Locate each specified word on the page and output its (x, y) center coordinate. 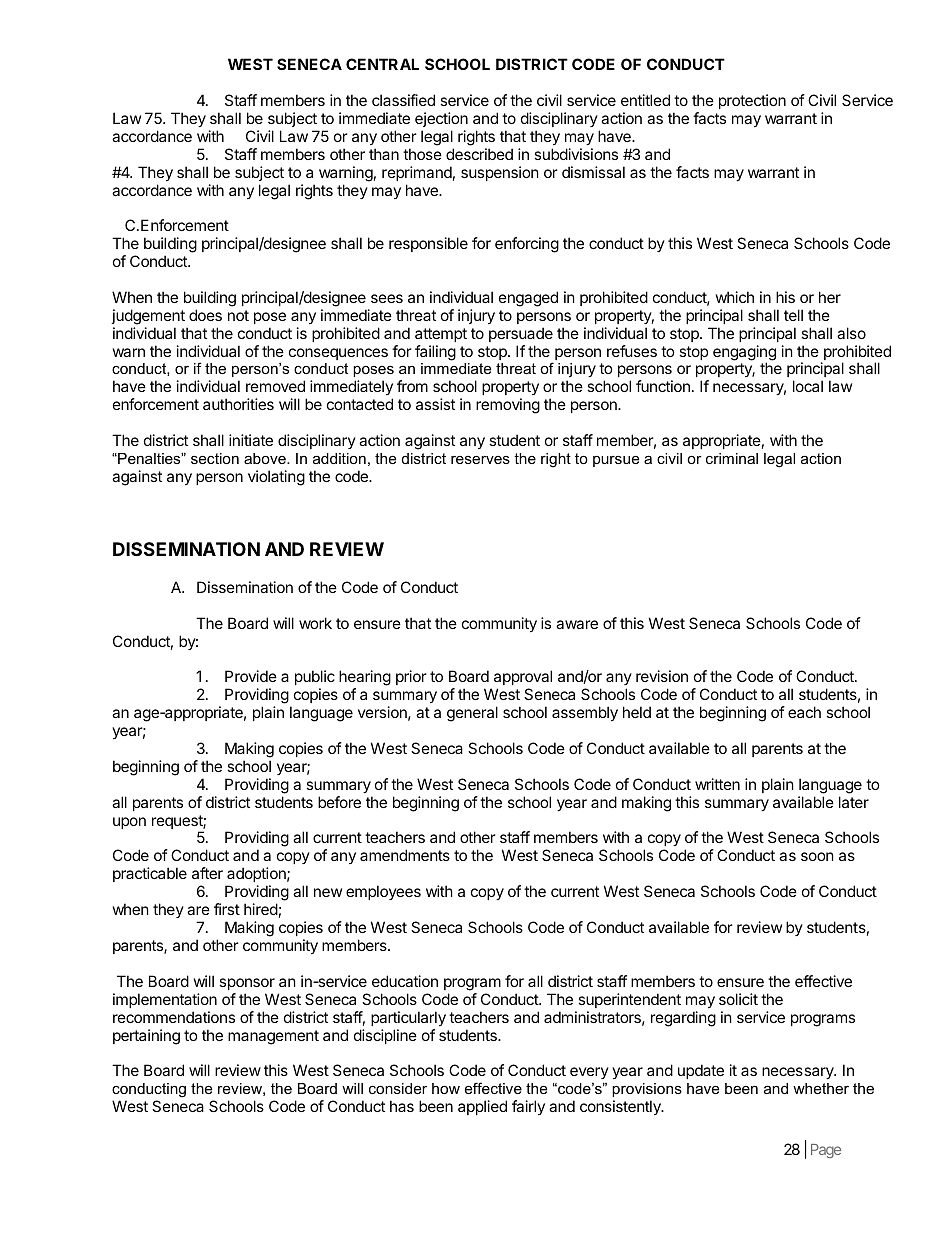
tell (793, 315)
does (205, 315)
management (273, 1037)
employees (383, 892)
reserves (480, 459)
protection (752, 101)
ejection (441, 119)
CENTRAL (382, 64)
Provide (251, 676)
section (215, 458)
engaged (528, 299)
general (472, 714)
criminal (732, 458)
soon (817, 856)
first (227, 909)
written (717, 784)
